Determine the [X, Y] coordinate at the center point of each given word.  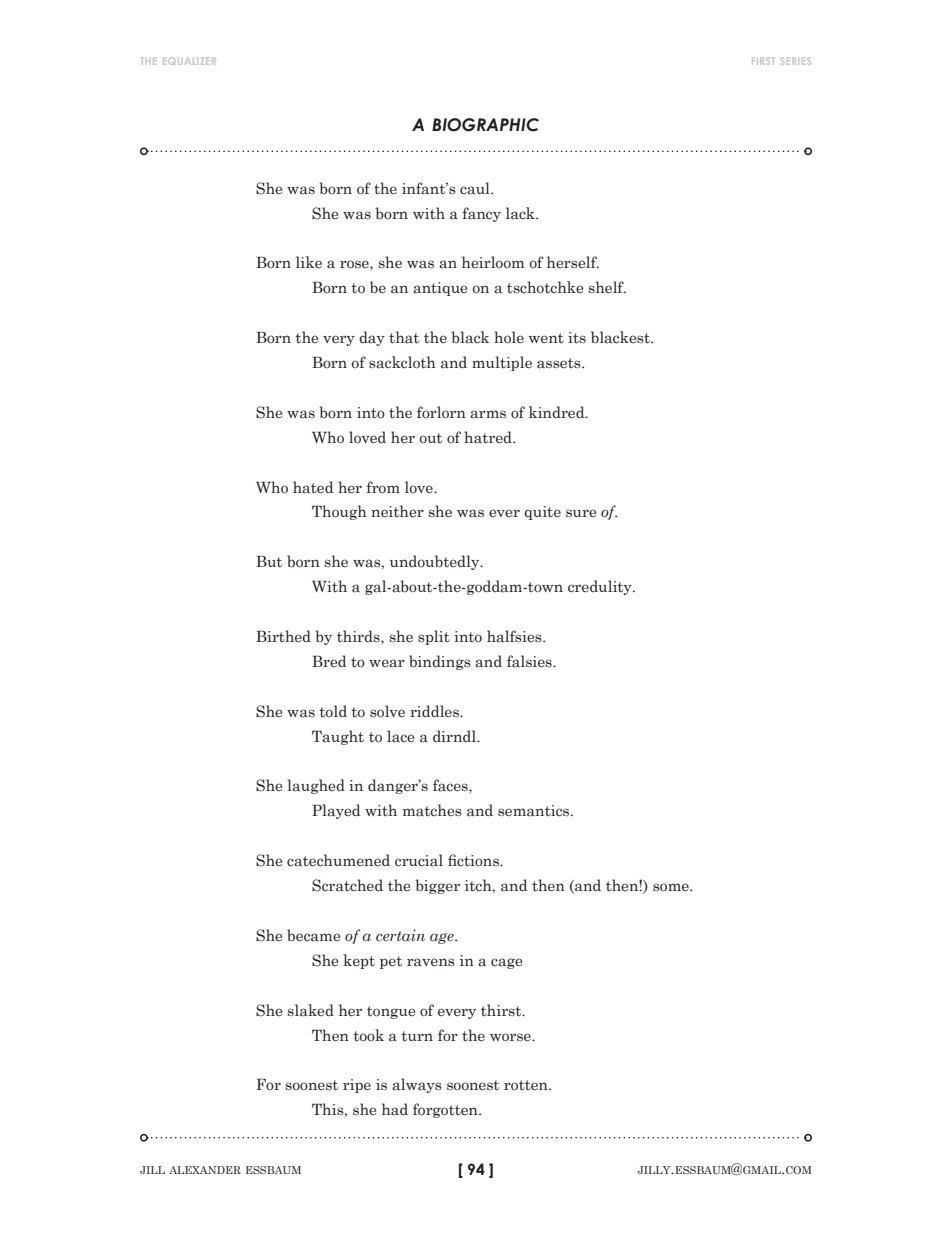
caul [476, 188]
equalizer [189, 61]
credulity [601, 587]
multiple [502, 363]
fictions [474, 860]
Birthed [283, 636]
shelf [607, 287]
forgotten [446, 1110]
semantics [535, 811]
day [372, 338]
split [434, 637]
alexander [205, 1170]
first [763, 61]
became [313, 935]
